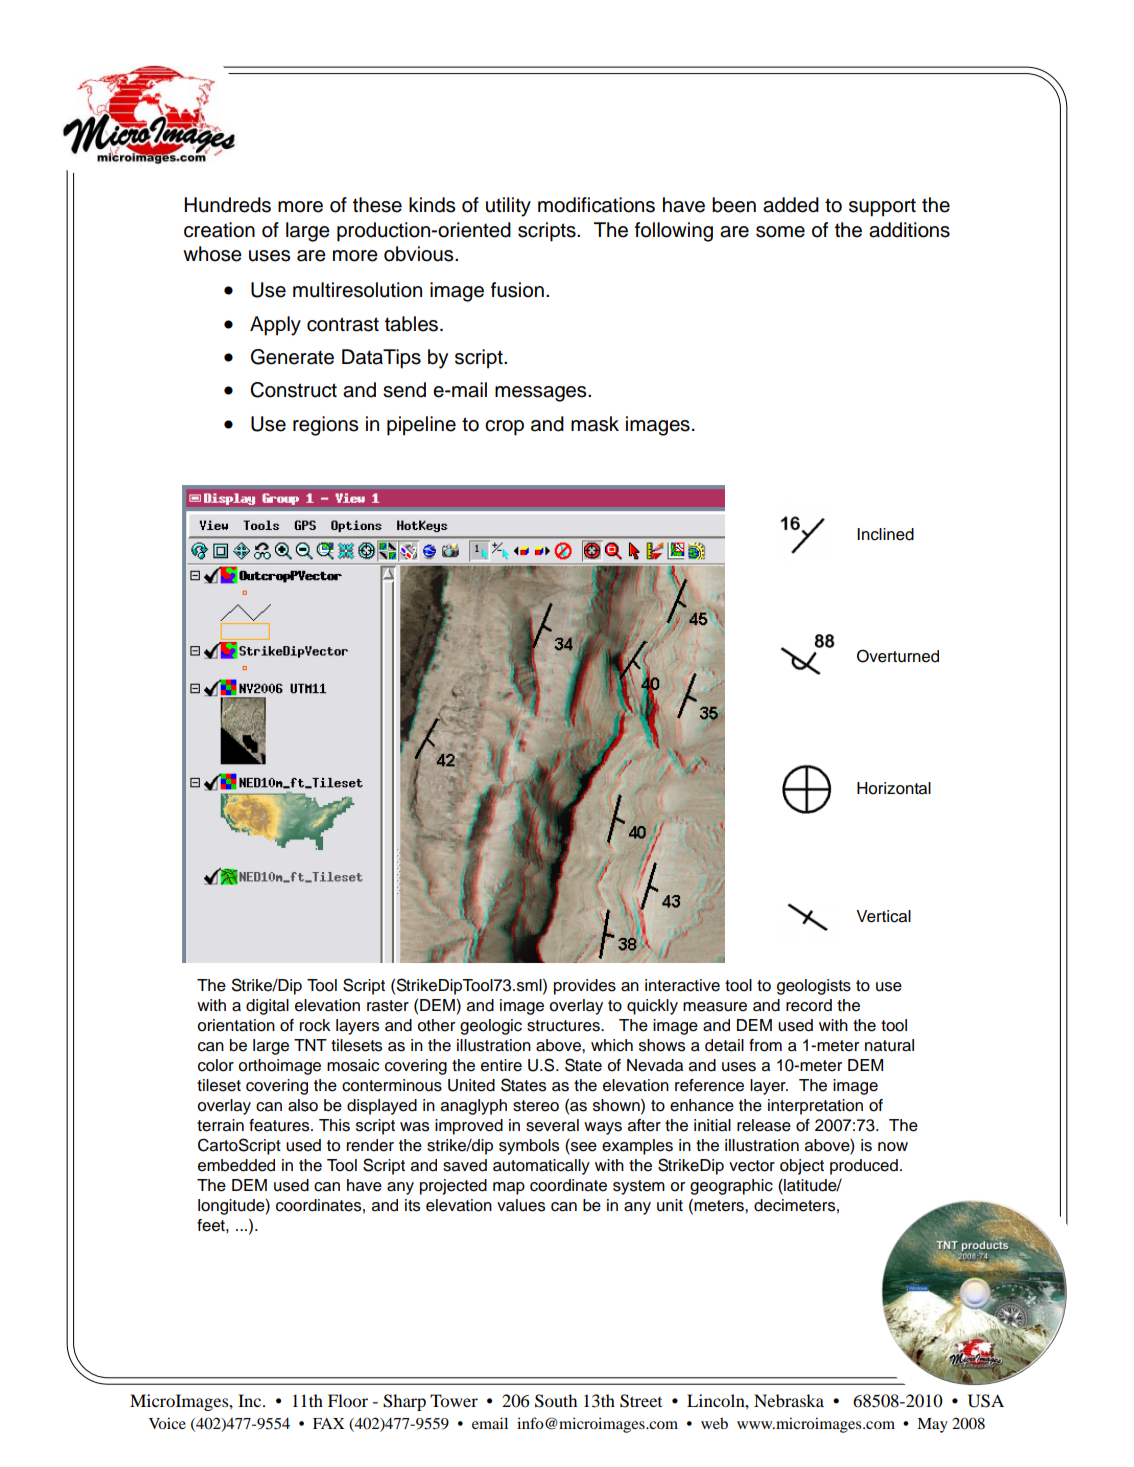  Describe the element at coordinates (556, 1401) in the page. I see `South` at that location.
